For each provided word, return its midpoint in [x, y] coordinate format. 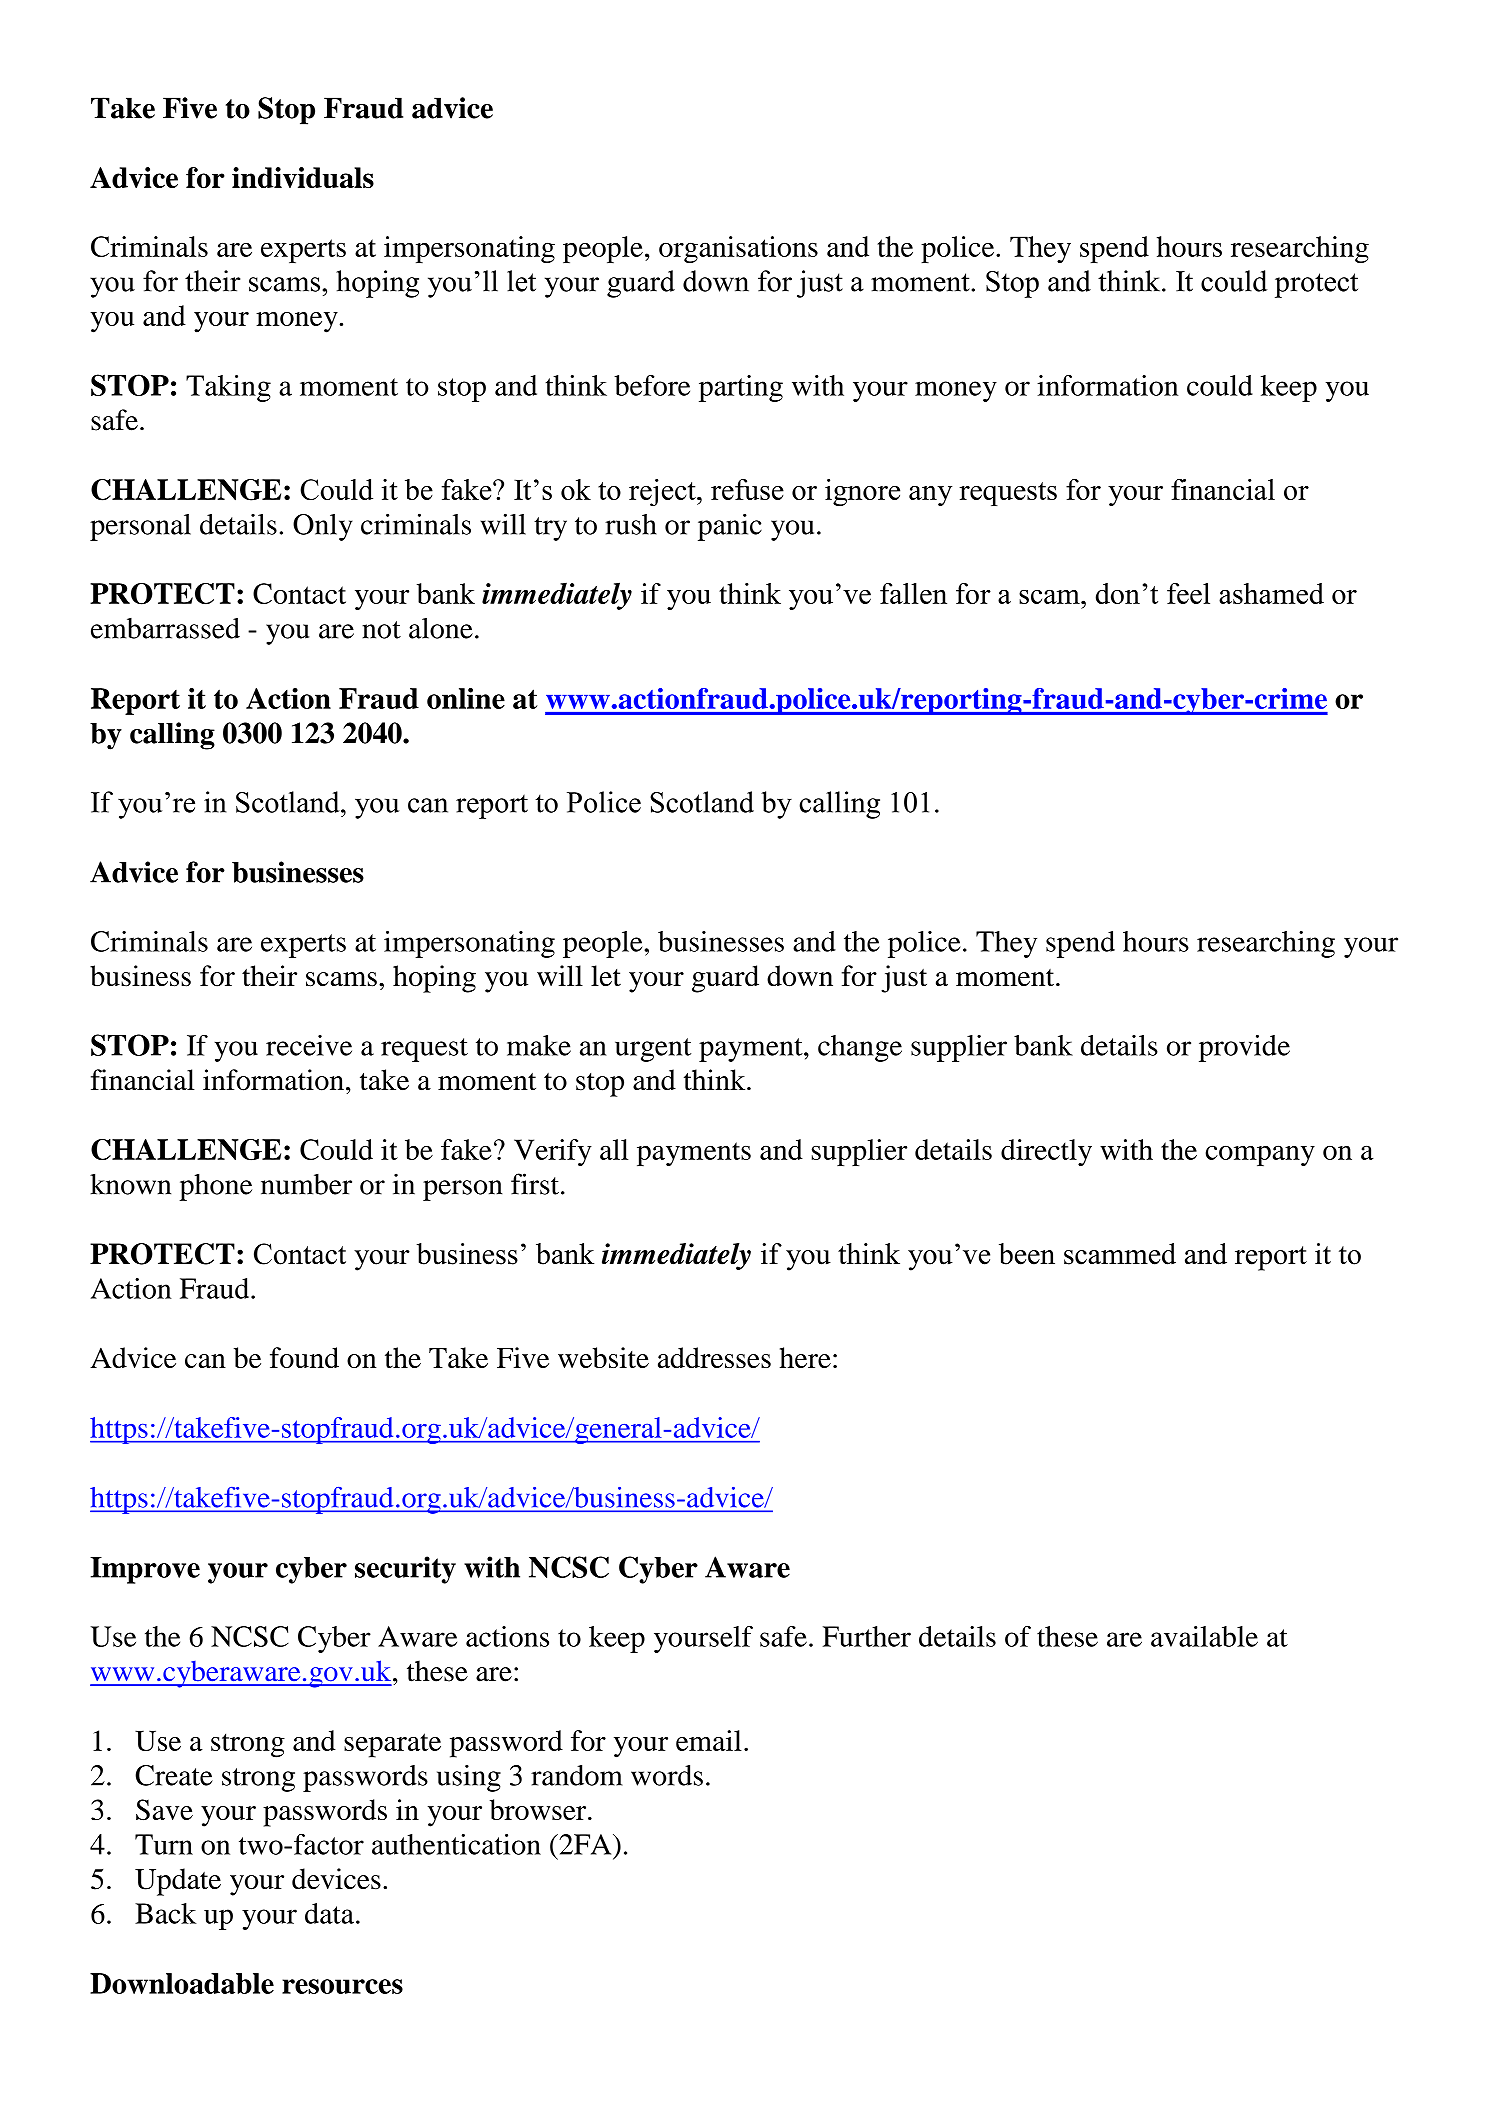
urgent [653, 1050]
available [1204, 1636]
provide [1244, 1048]
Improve [145, 1570]
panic [730, 527]
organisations [738, 249]
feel [1188, 593]
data [329, 1913]
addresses [714, 1357]
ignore [862, 492]
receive [309, 1045]
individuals [303, 178]
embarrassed [165, 628]
